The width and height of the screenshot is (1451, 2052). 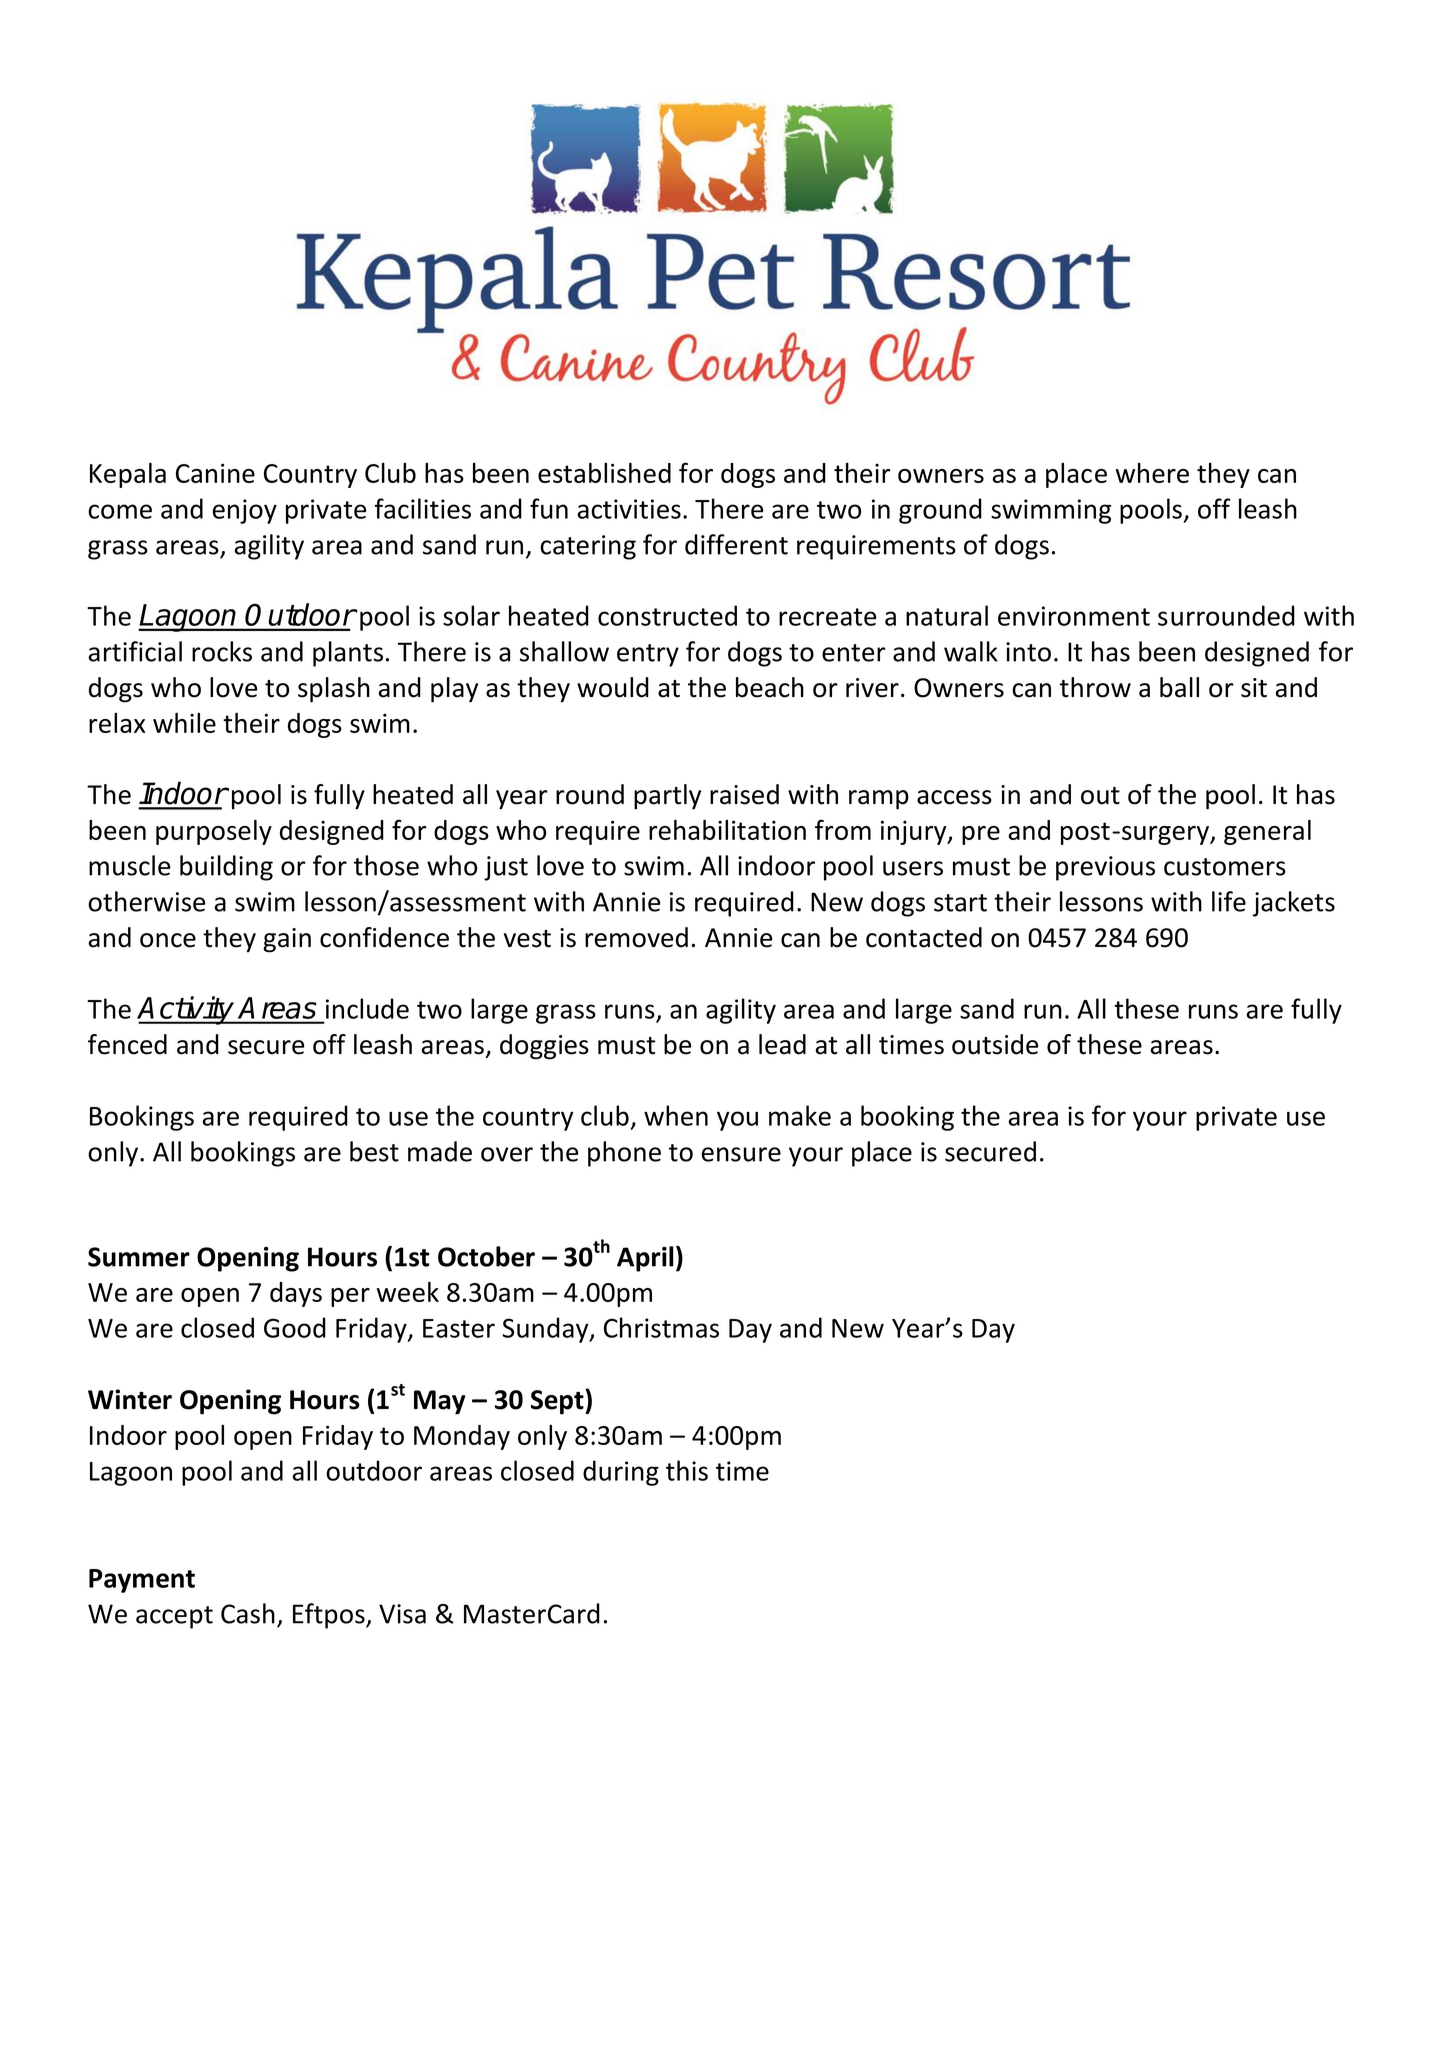 I want to click on outside, so click(x=995, y=1044).
